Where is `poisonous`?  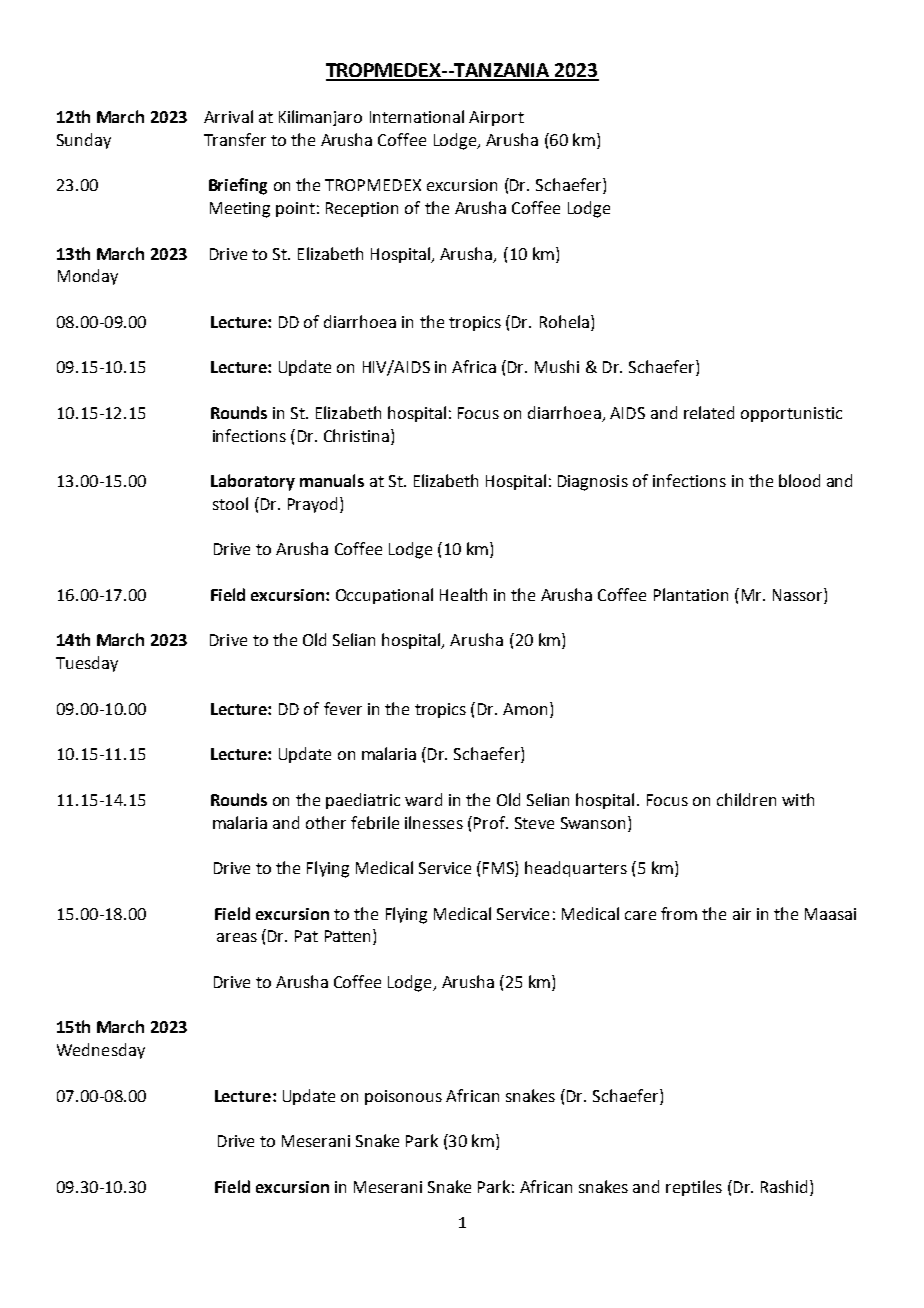
poisonous is located at coordinates (403, 1097).
